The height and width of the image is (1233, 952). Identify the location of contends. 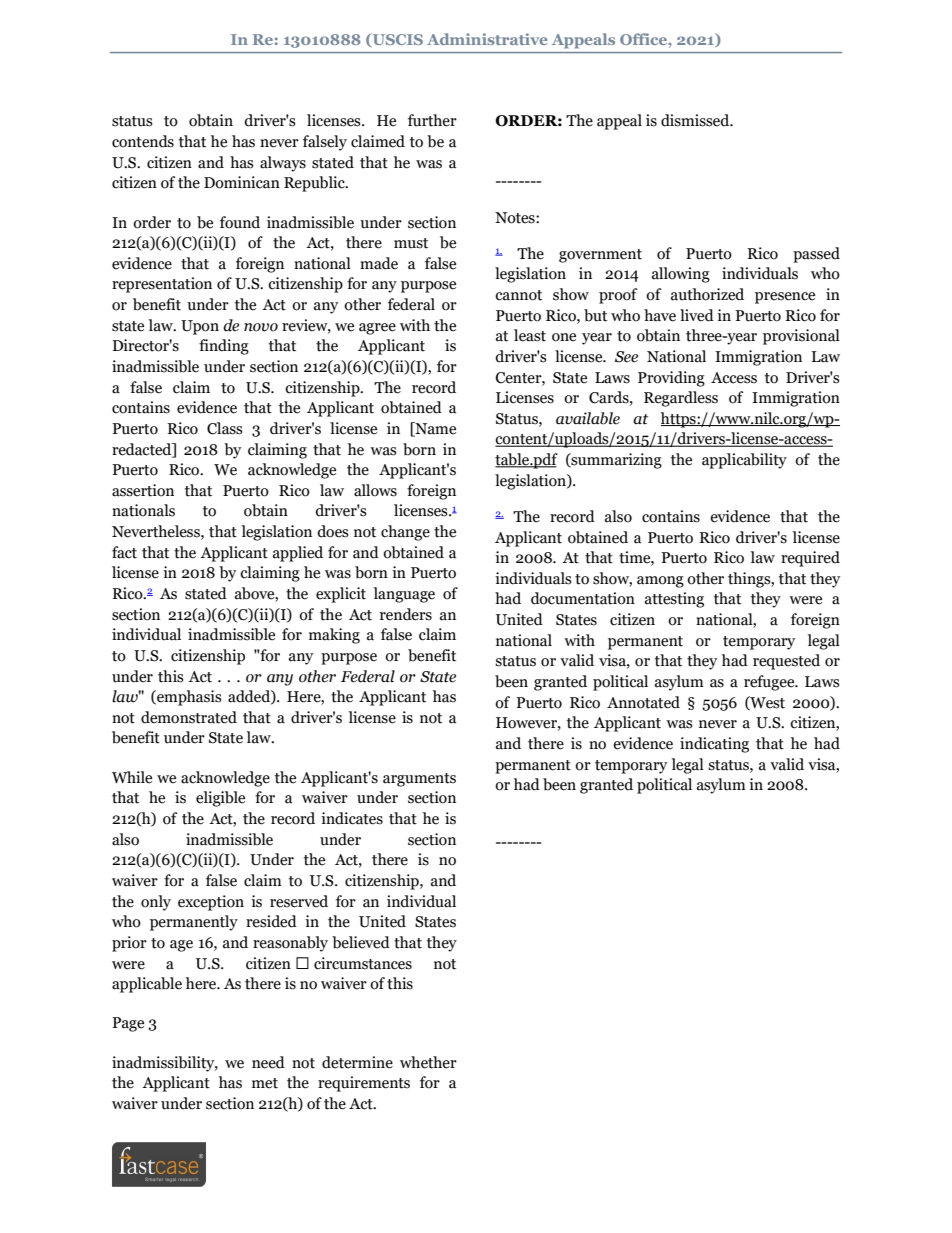
(143, 141).
